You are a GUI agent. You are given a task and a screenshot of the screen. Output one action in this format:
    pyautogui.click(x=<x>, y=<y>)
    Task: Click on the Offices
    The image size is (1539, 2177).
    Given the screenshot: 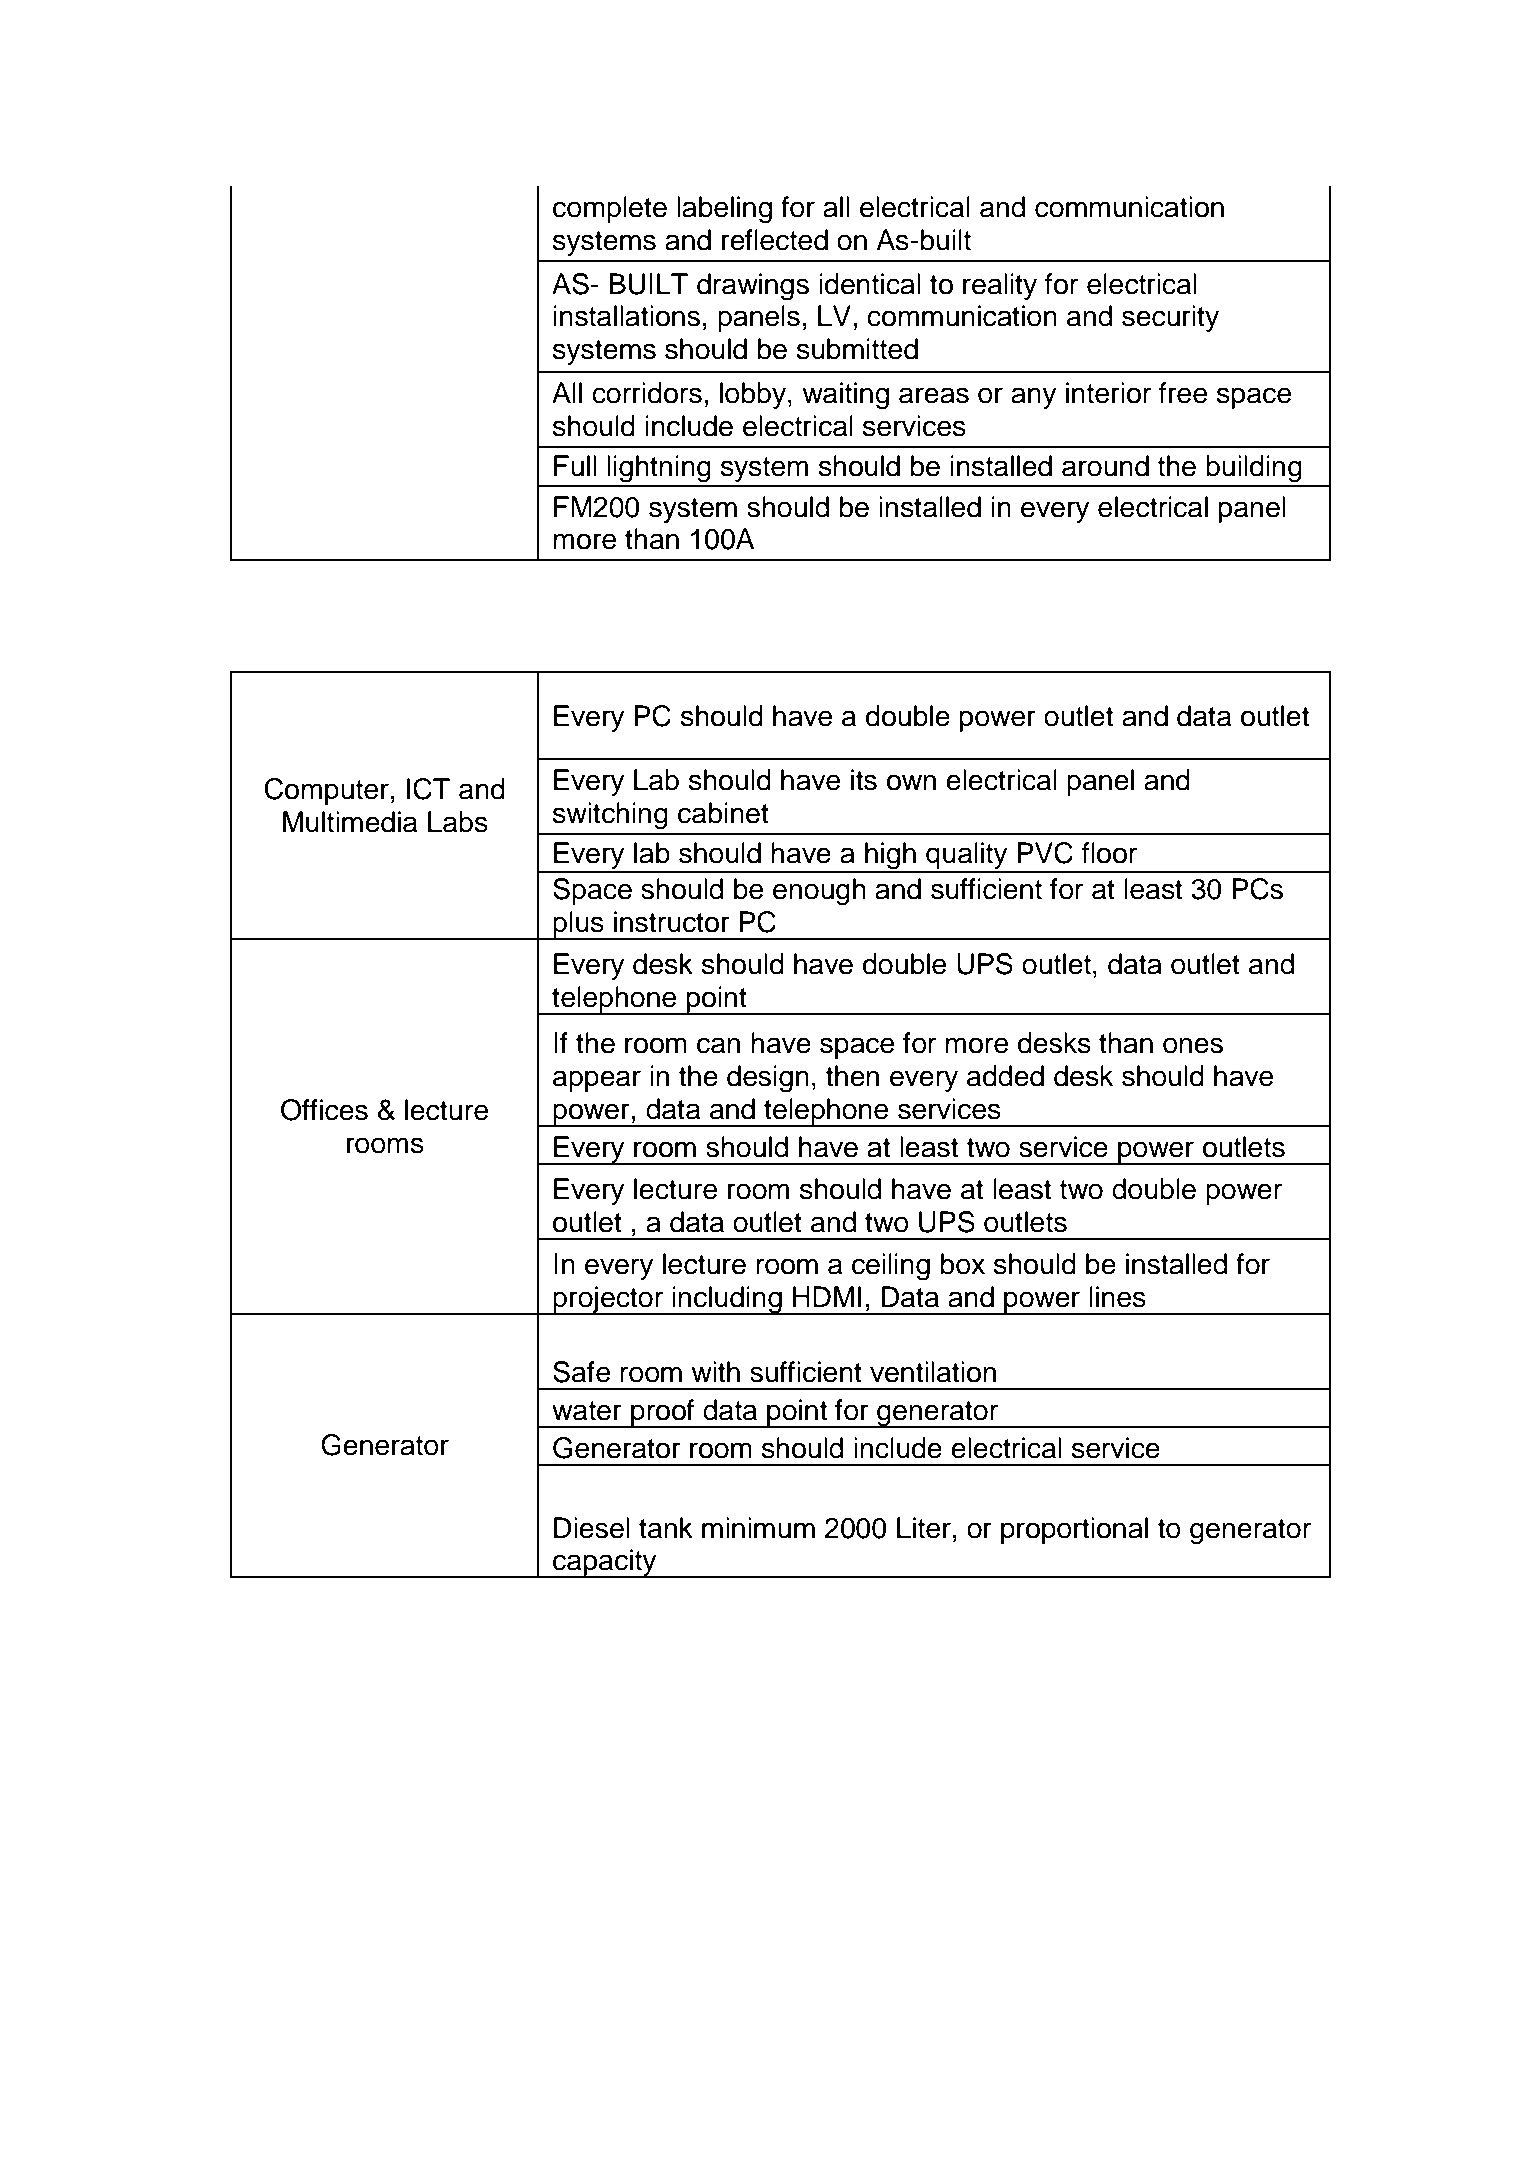 What is the action you would take?
    pyautogui.click(x=324, y=1110)
